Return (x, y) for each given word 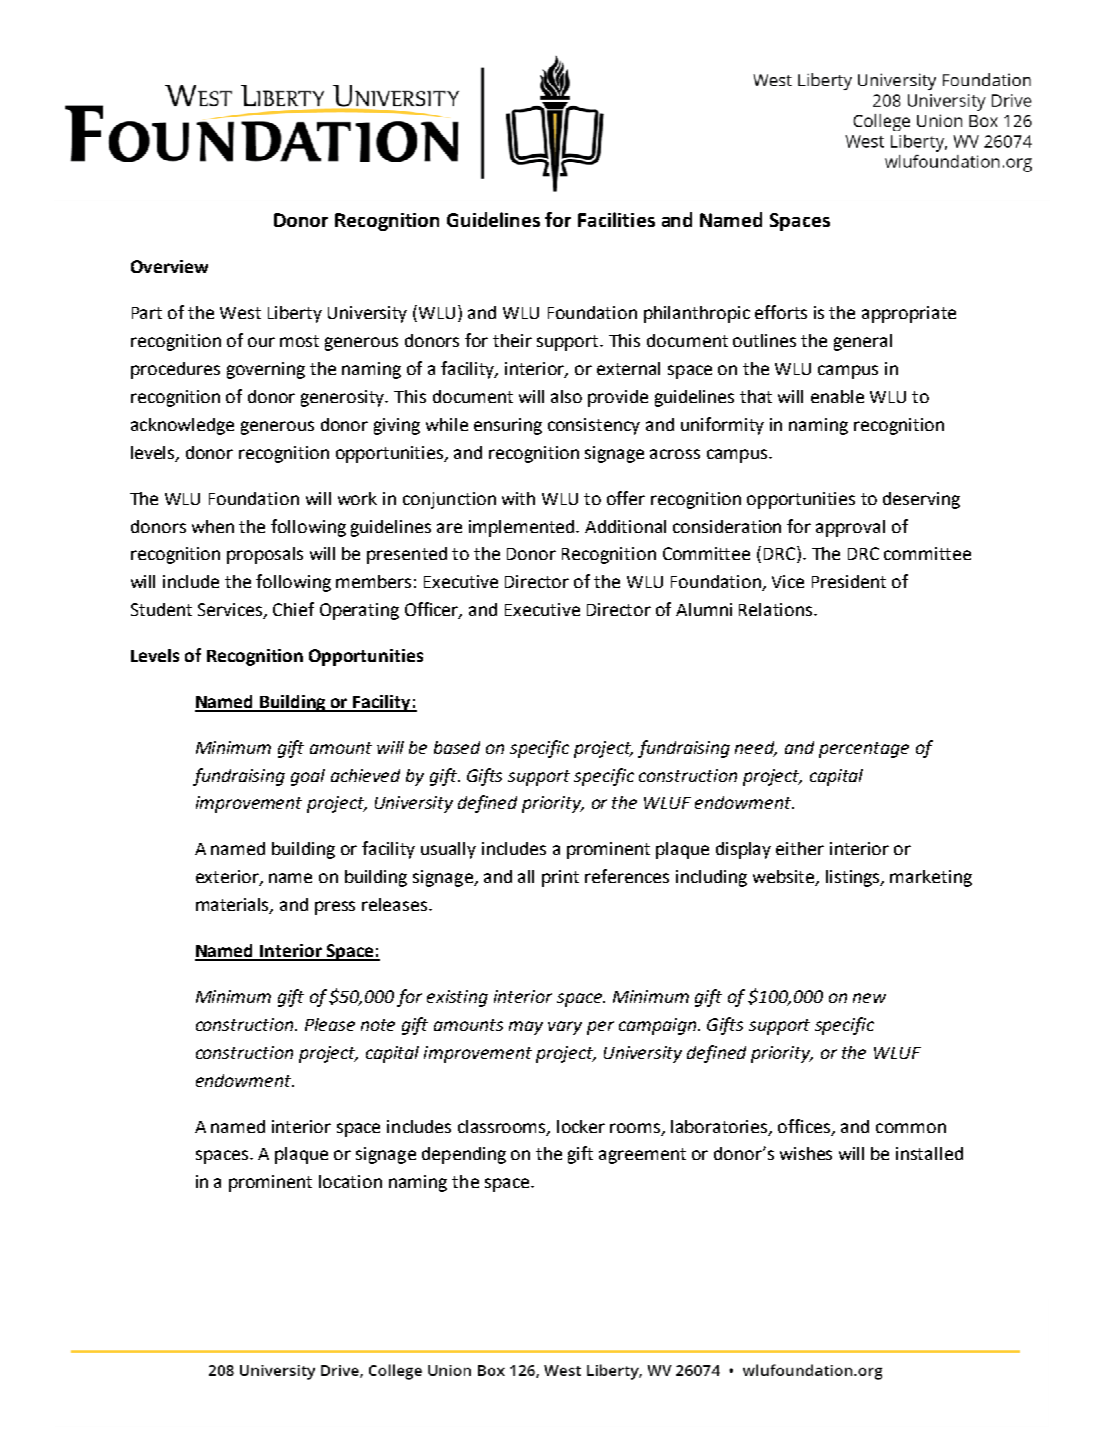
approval (850, 528)
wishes (806, 1153)
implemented (523, 528)
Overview (169, 266)
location (350, 1181)
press (335, 908)
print (560, 878)
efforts (781, 312)
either (800, 848)
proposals (265, 555)
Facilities (616, 219)
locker (581, 1126)
